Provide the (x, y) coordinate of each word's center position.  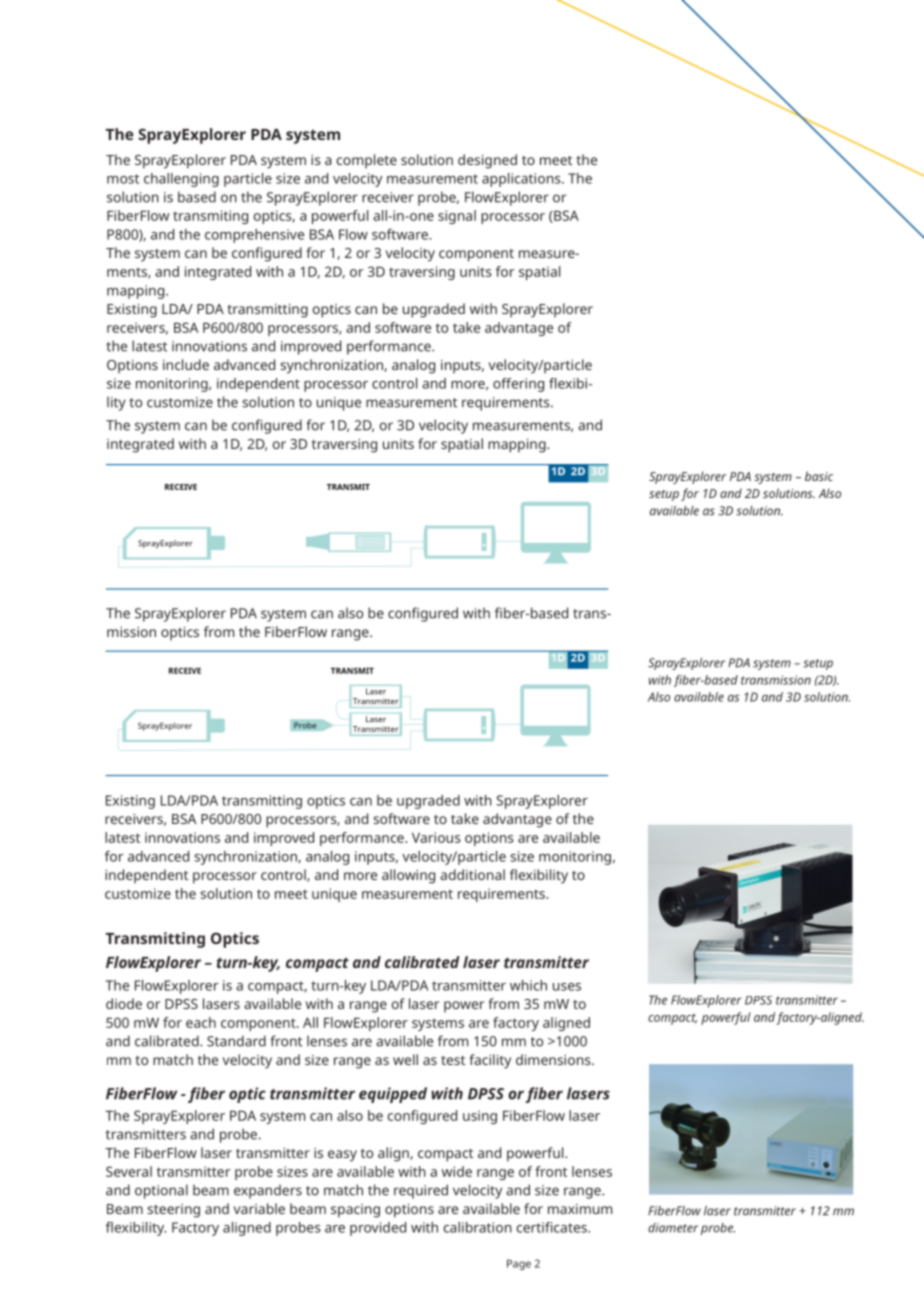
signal (457, 217)
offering (518, 385)
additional (472, 874)
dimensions (554, 1059)
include (186, 364)
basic (819, 476)
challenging (181, 180)
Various (436, 837)
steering (173, 1211)
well (405, 1059)
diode (124, 1003)
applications (522, 180)
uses (567, 987)
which (528, 985)
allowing (408, 876)
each (201, 1022)
